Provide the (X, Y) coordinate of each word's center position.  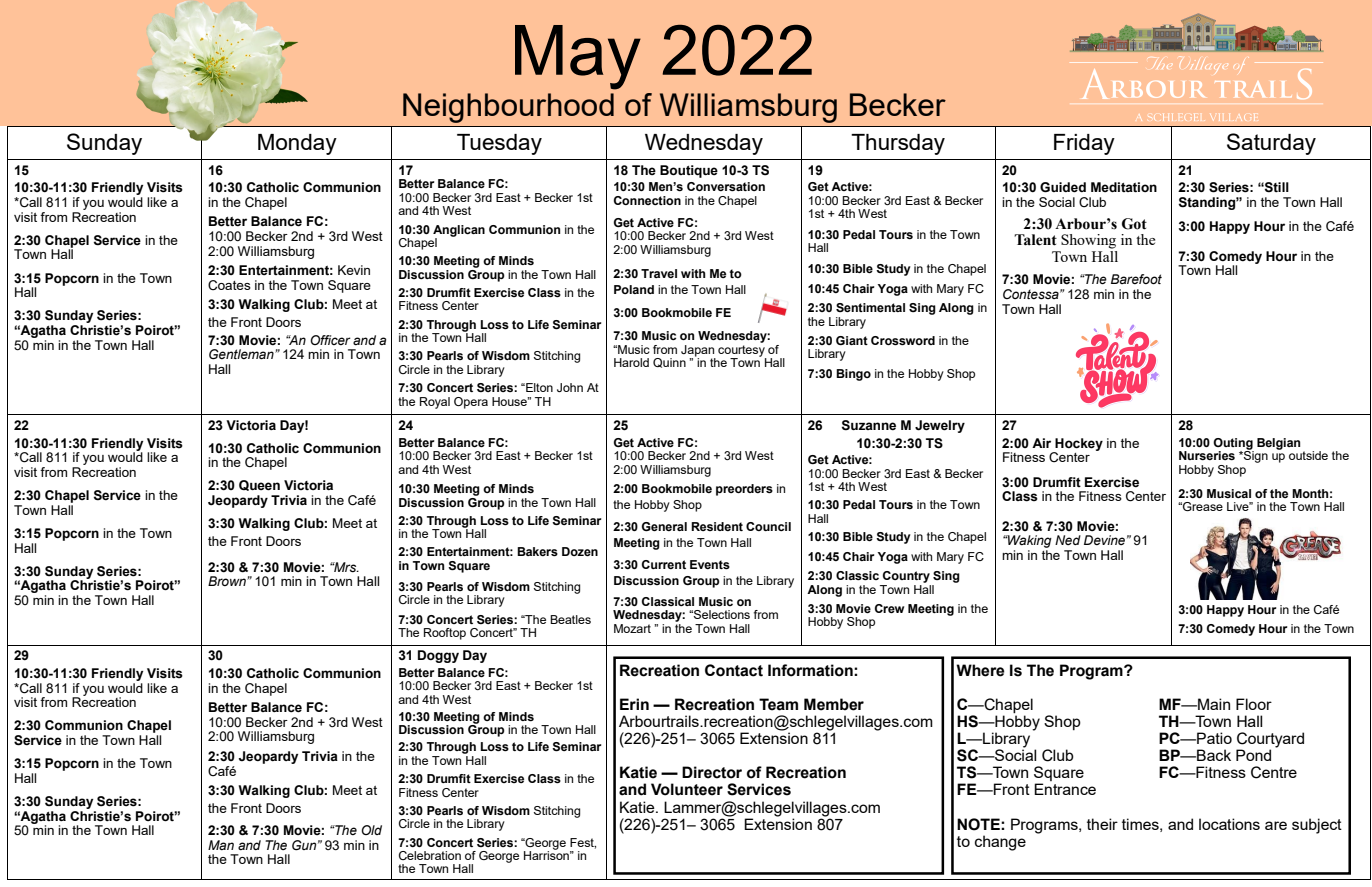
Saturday (1271, 144)
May (578, 57)
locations (1229, 824)
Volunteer (687, 789)
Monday (297, 144)
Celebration (430, 855)
